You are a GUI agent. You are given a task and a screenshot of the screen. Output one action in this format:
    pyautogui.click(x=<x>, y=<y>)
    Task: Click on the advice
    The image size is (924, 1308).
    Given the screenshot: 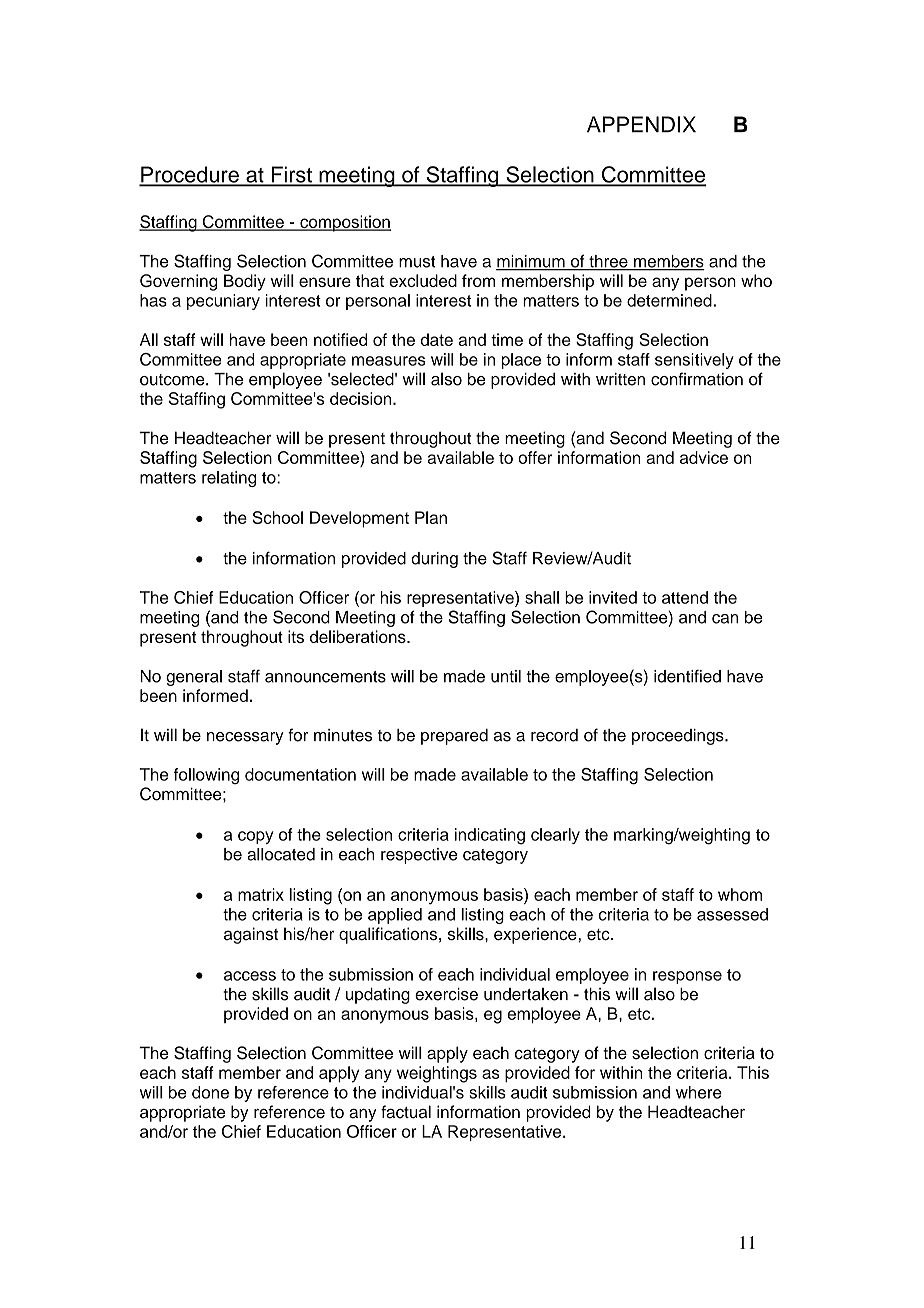 What is the action you would take?
    pyautogui.click(x=704, y=457)
